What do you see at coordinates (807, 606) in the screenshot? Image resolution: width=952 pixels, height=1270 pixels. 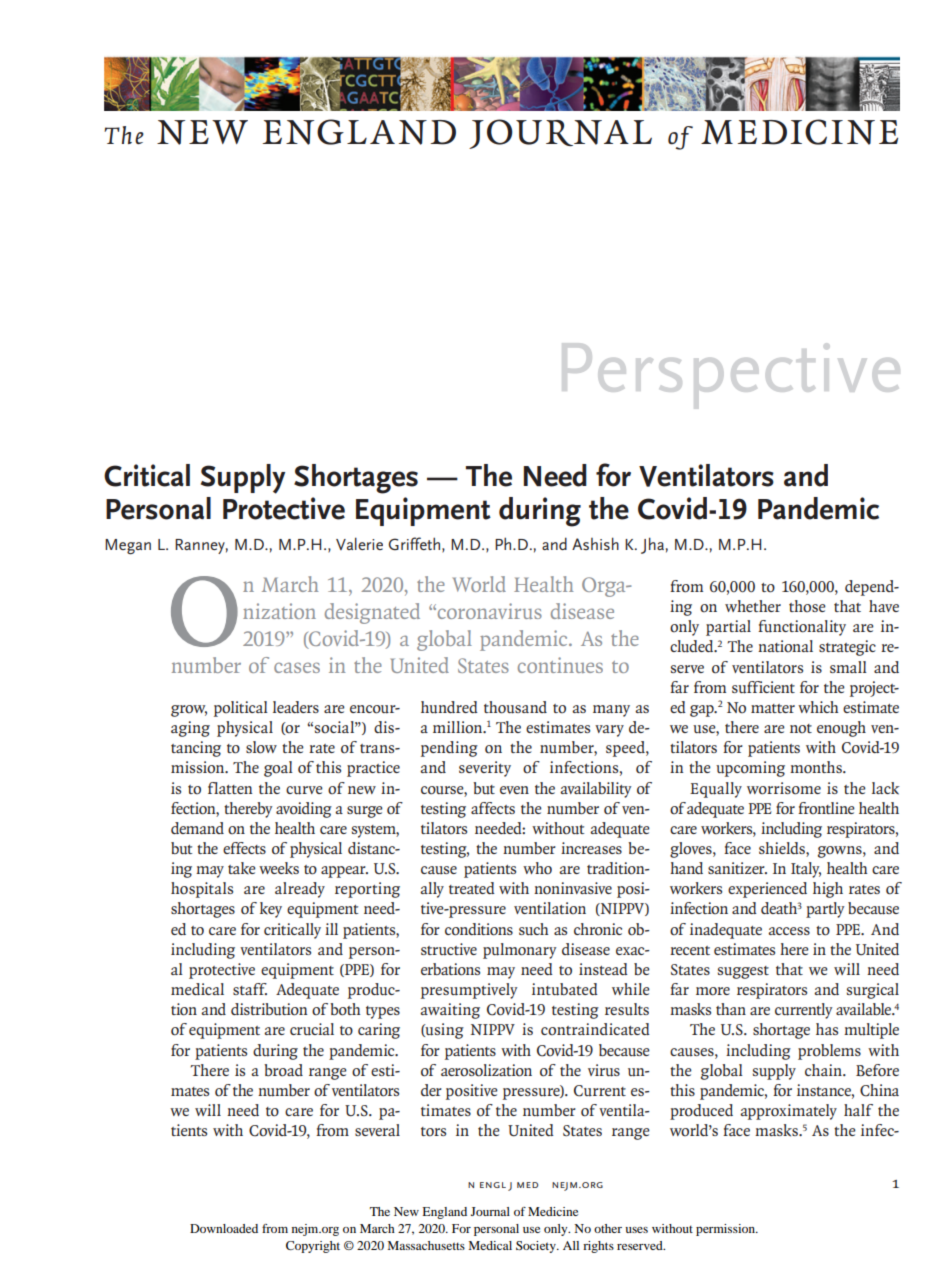 I see `those` at bounding box center [807, 606].
